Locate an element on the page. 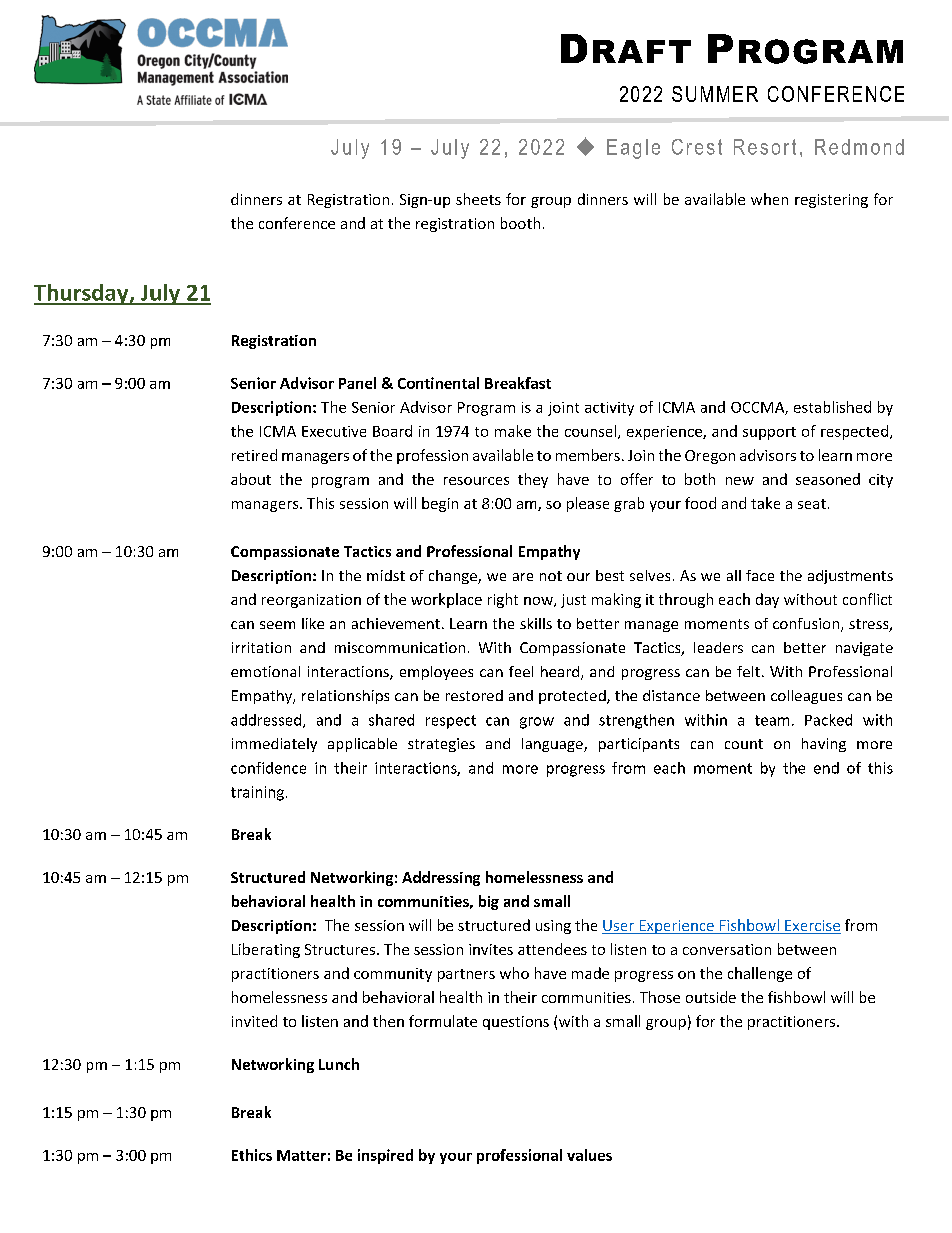 The image size is (952, 1233). seasoned is located at coordinates (828, 479).
